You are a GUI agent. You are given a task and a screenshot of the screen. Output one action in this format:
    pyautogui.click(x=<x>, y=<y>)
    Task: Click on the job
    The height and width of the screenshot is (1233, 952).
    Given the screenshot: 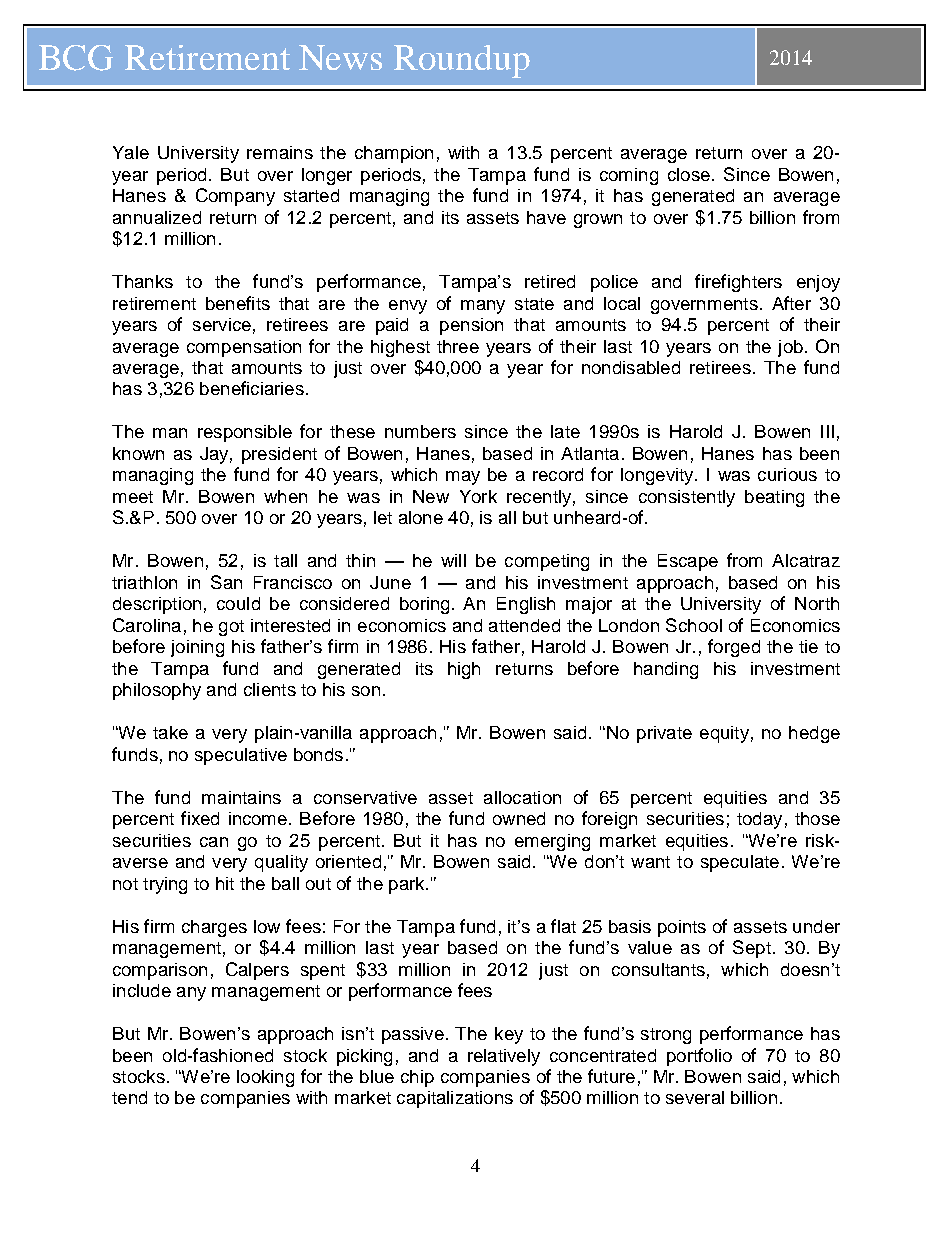 What is the action you would take?
    pyautogui.click(x=790, y=348)
